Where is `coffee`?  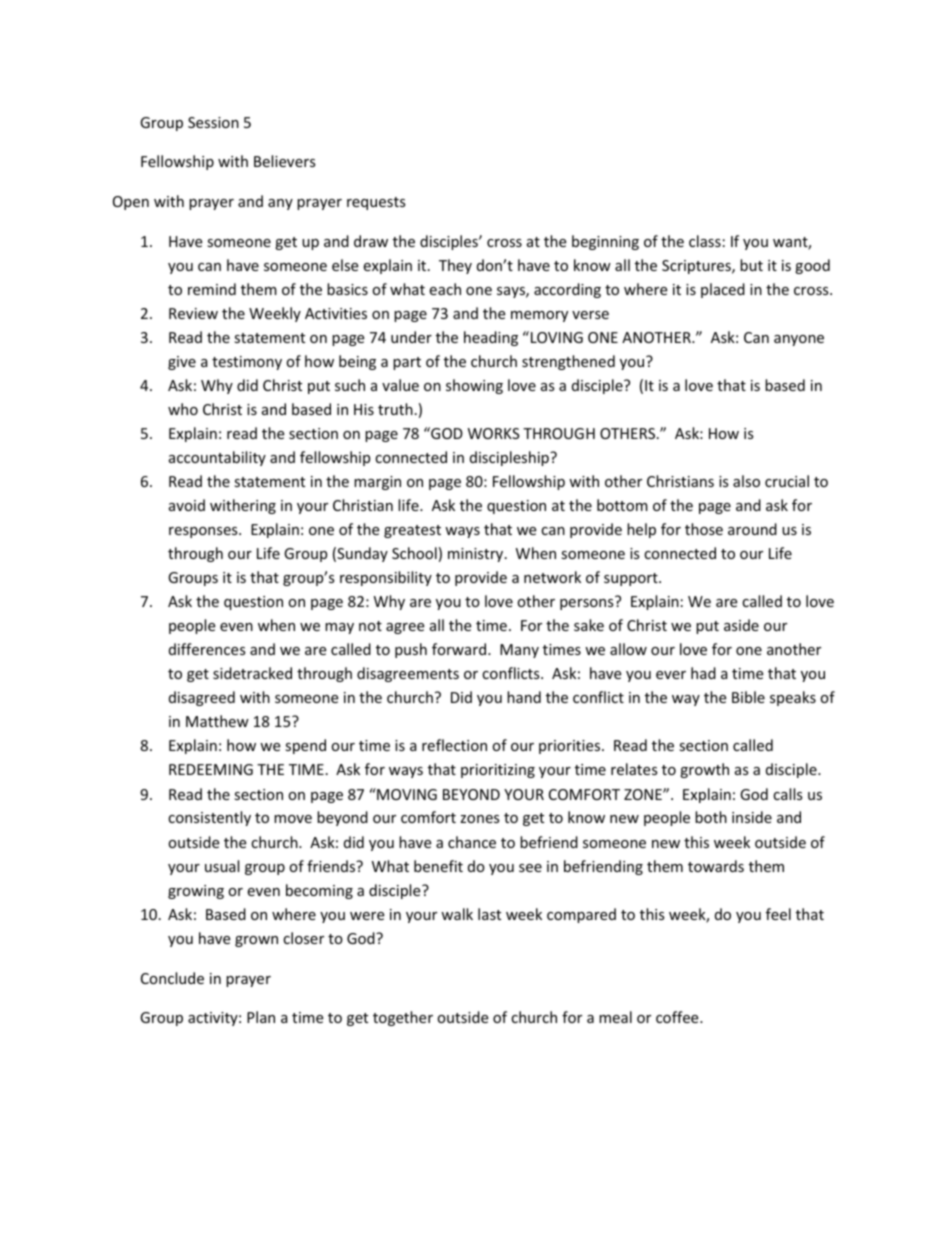
coffee is located at coordinates (678, 1017).
